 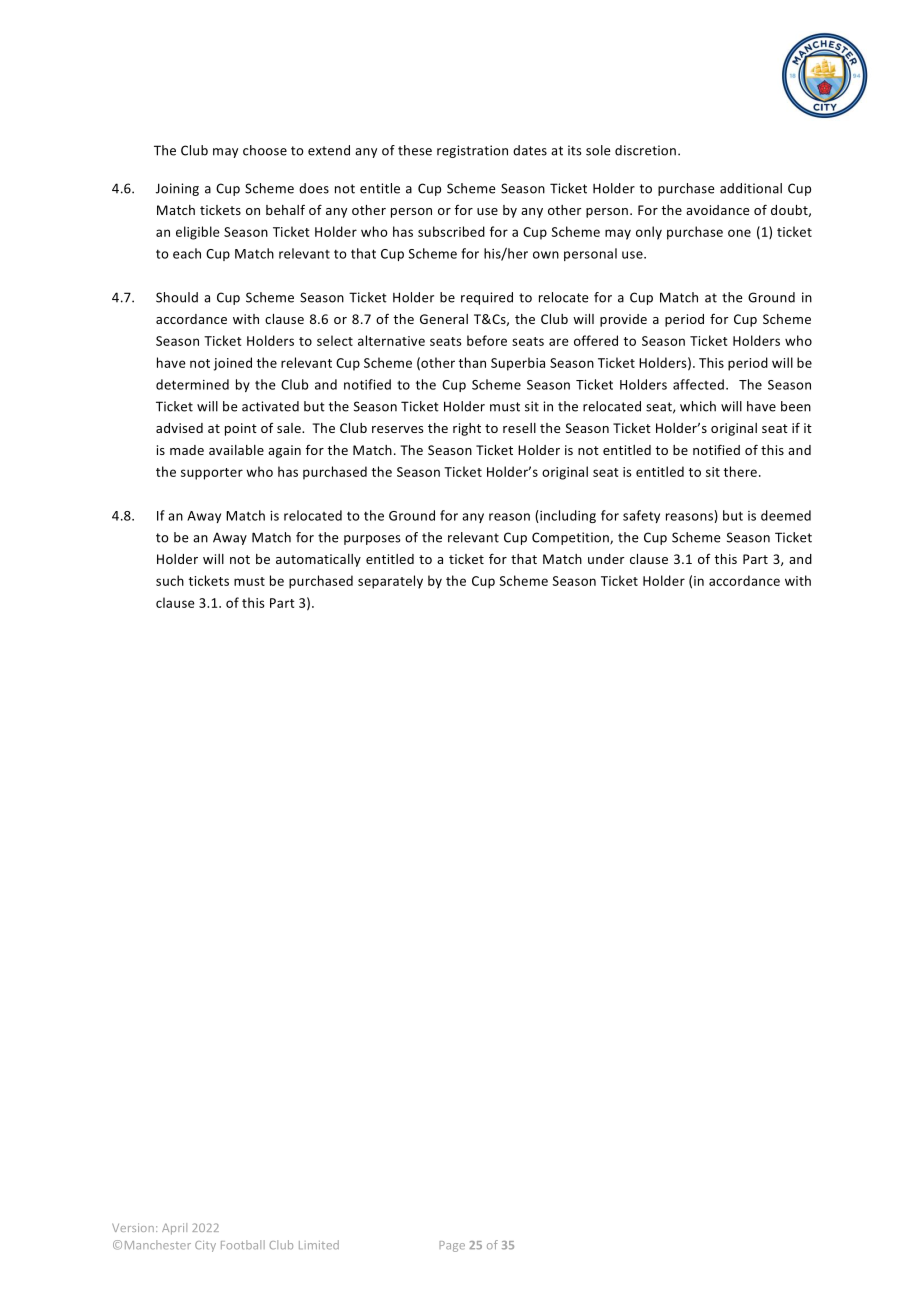 What do you see at coordinates (205, 1246) in the screenshot?
I see `City` at bounding box center [205, 1246].
